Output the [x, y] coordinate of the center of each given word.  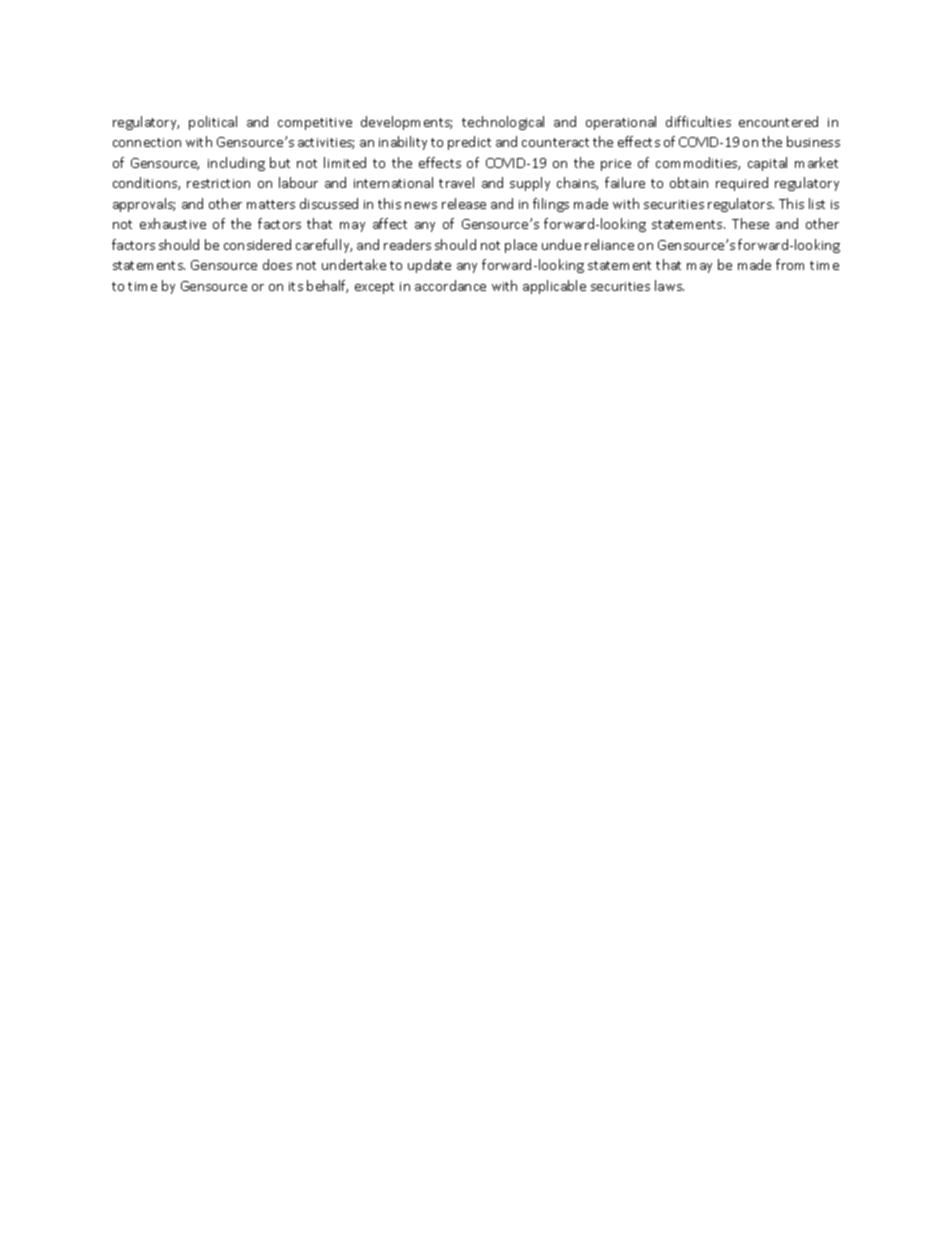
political [213, 123]
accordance [450, 285]
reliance [609, 244]
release [464, 203]
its [296, 286]
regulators [741, 205]
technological [503, 123]
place [521, 246]
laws [669, 285]
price [616, 165]
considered [257, 244]
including [236, 164]
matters [271, 204]
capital [767, 164]
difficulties [698, 121]
